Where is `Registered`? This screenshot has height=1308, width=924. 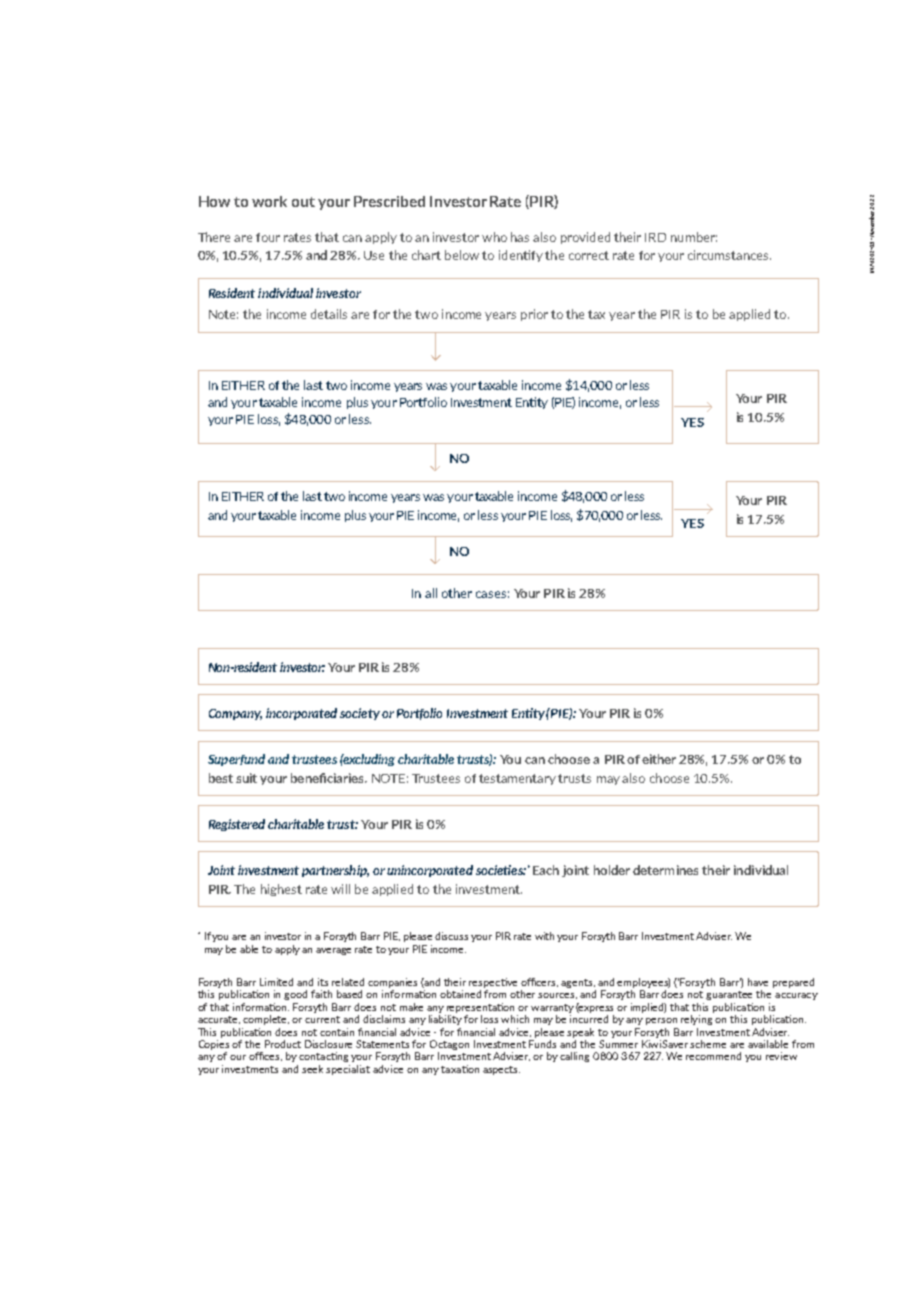 Registered is located at coordinates (237, 825).
